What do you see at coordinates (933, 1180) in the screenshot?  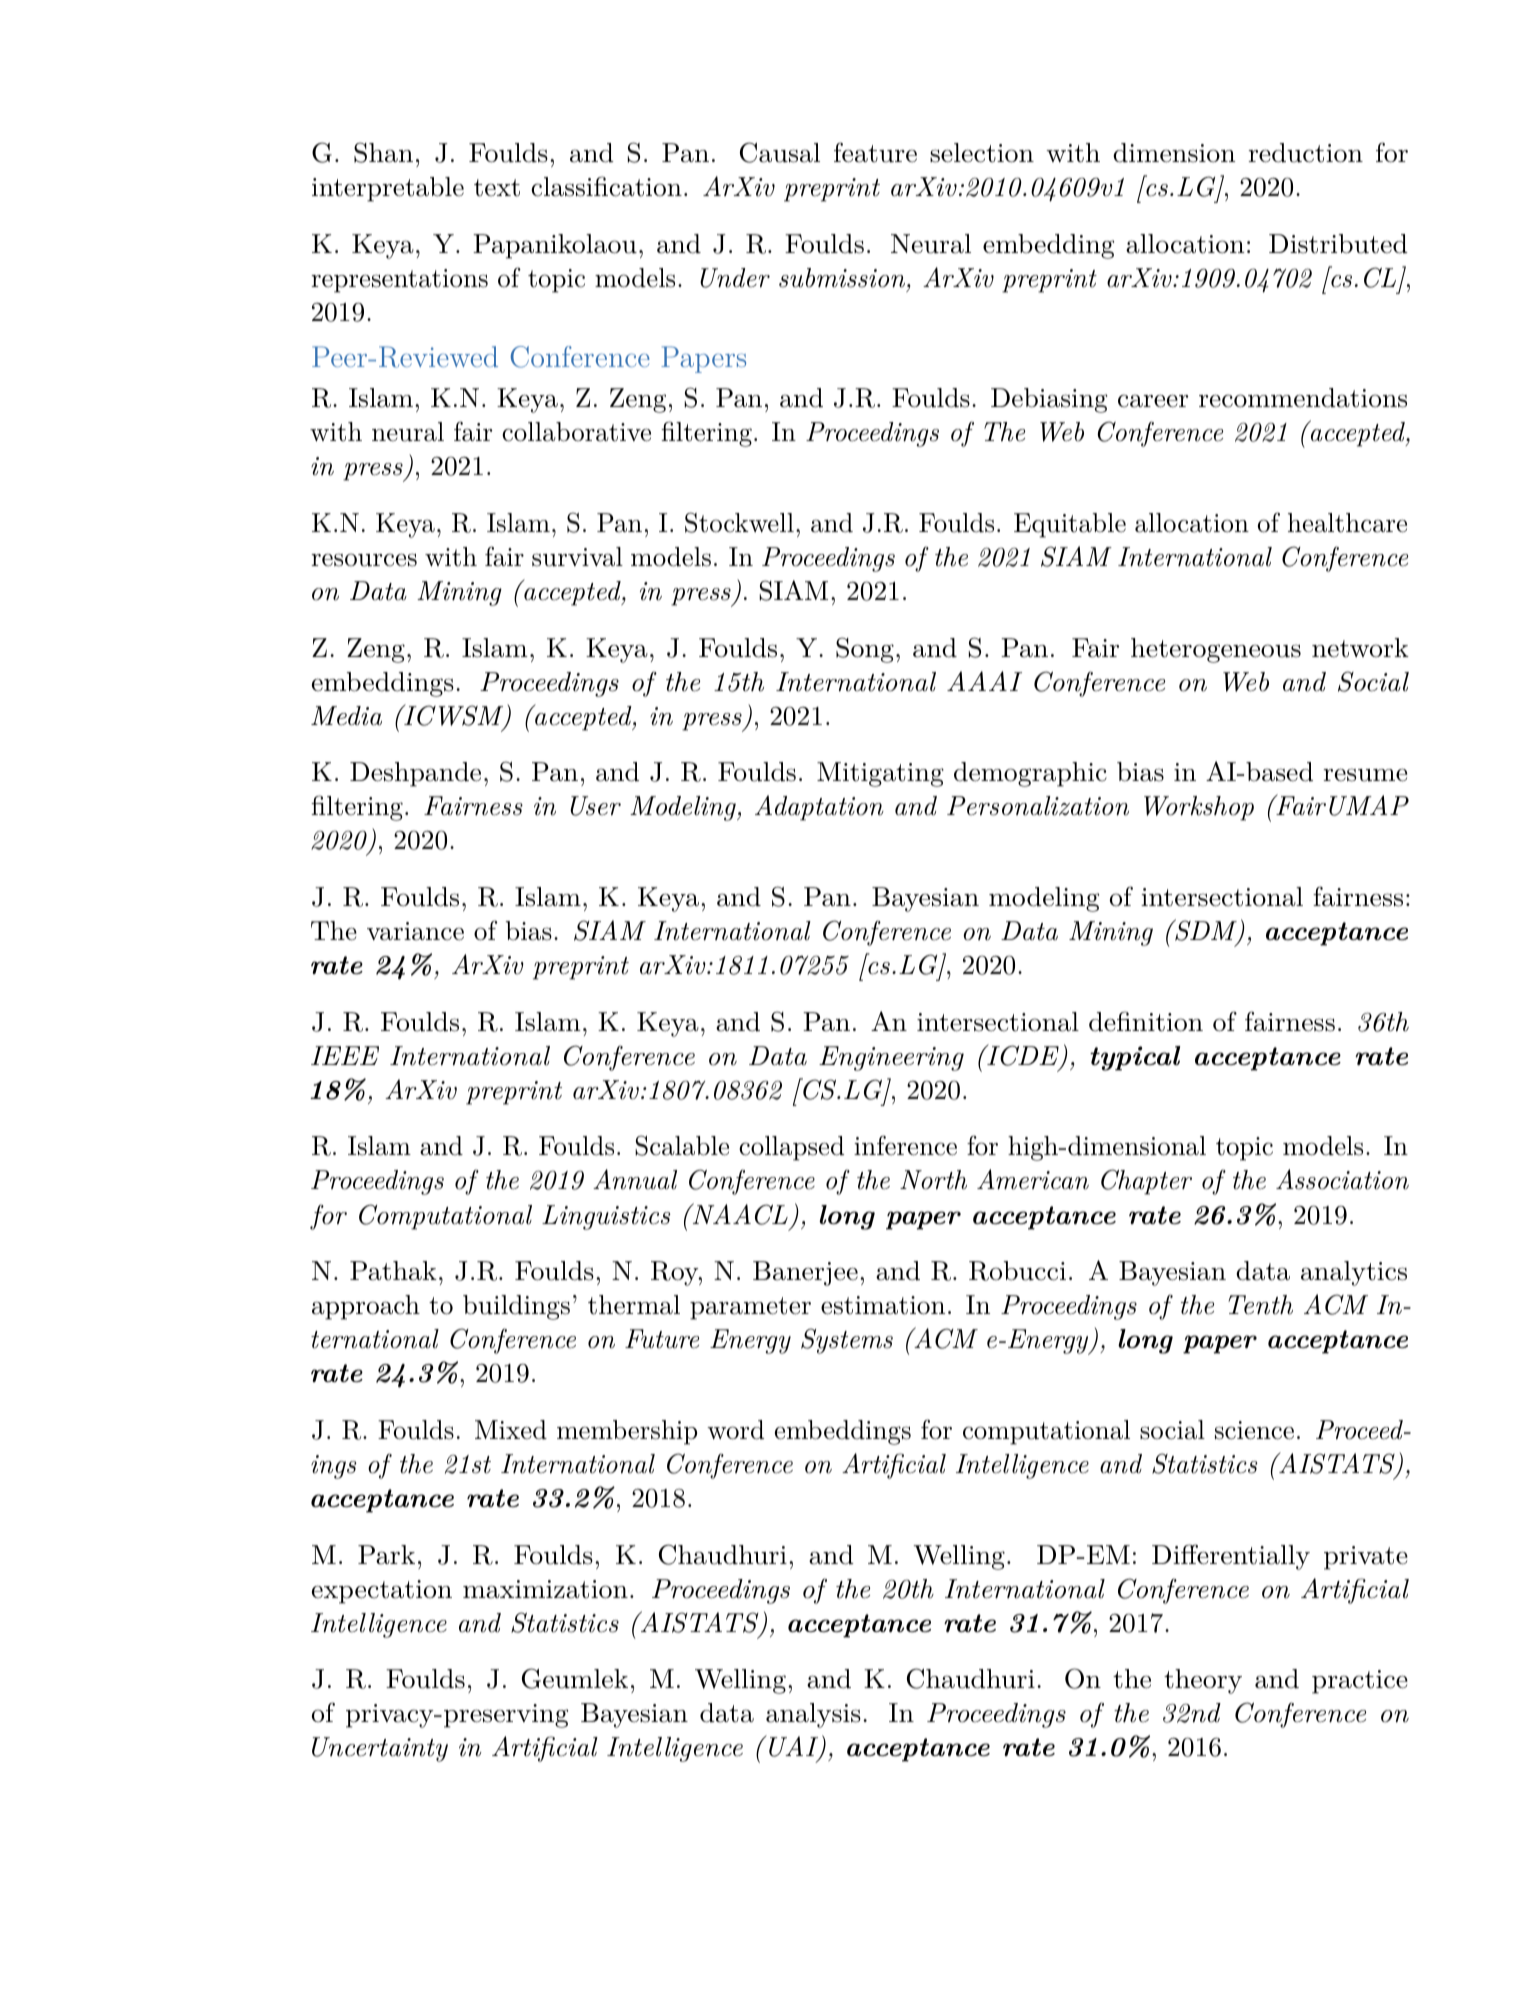 I see `North` at bounding box center [933, 1180].
